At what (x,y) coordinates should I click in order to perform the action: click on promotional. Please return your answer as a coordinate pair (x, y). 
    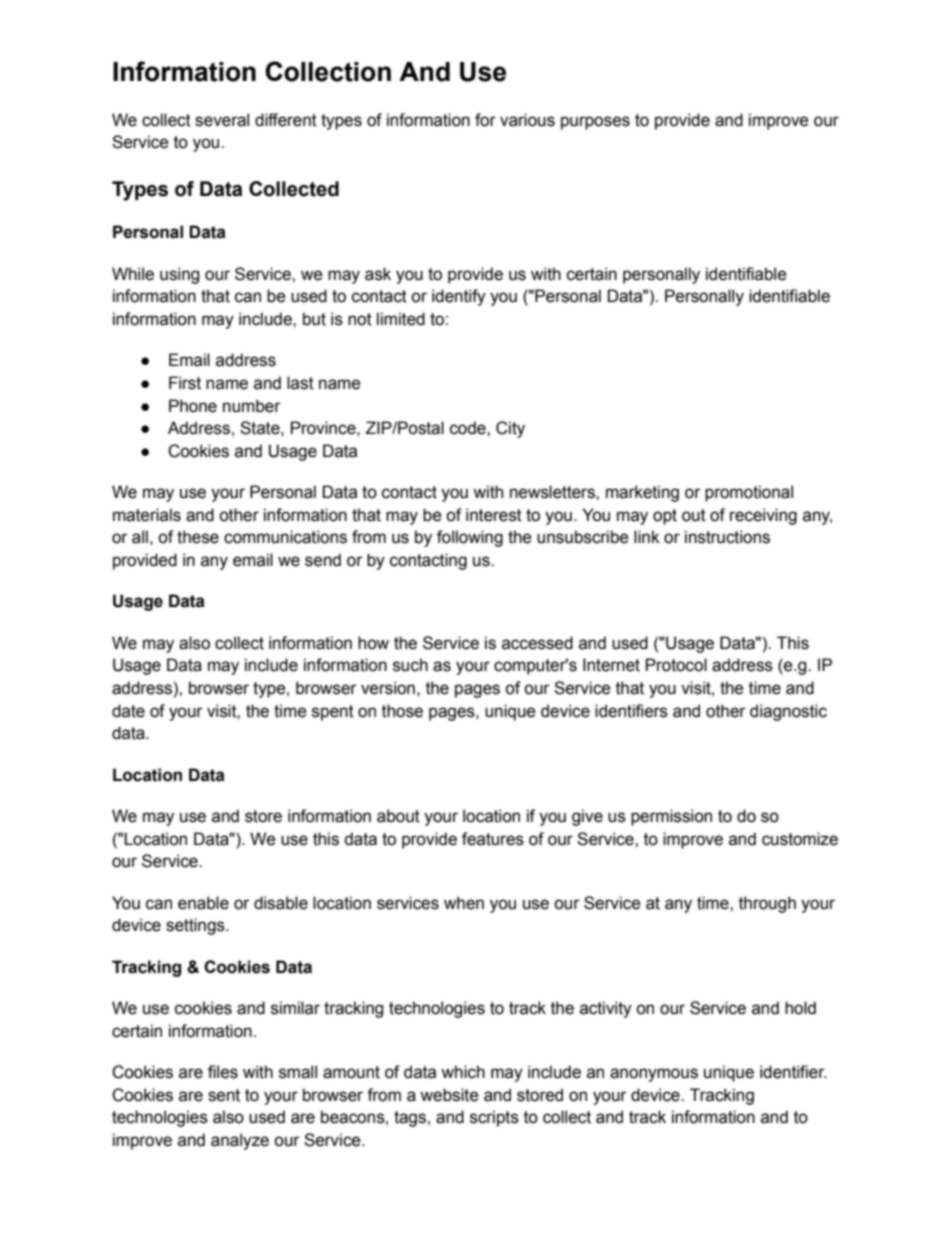
    Looking at the image, I should click on (749, 493).
